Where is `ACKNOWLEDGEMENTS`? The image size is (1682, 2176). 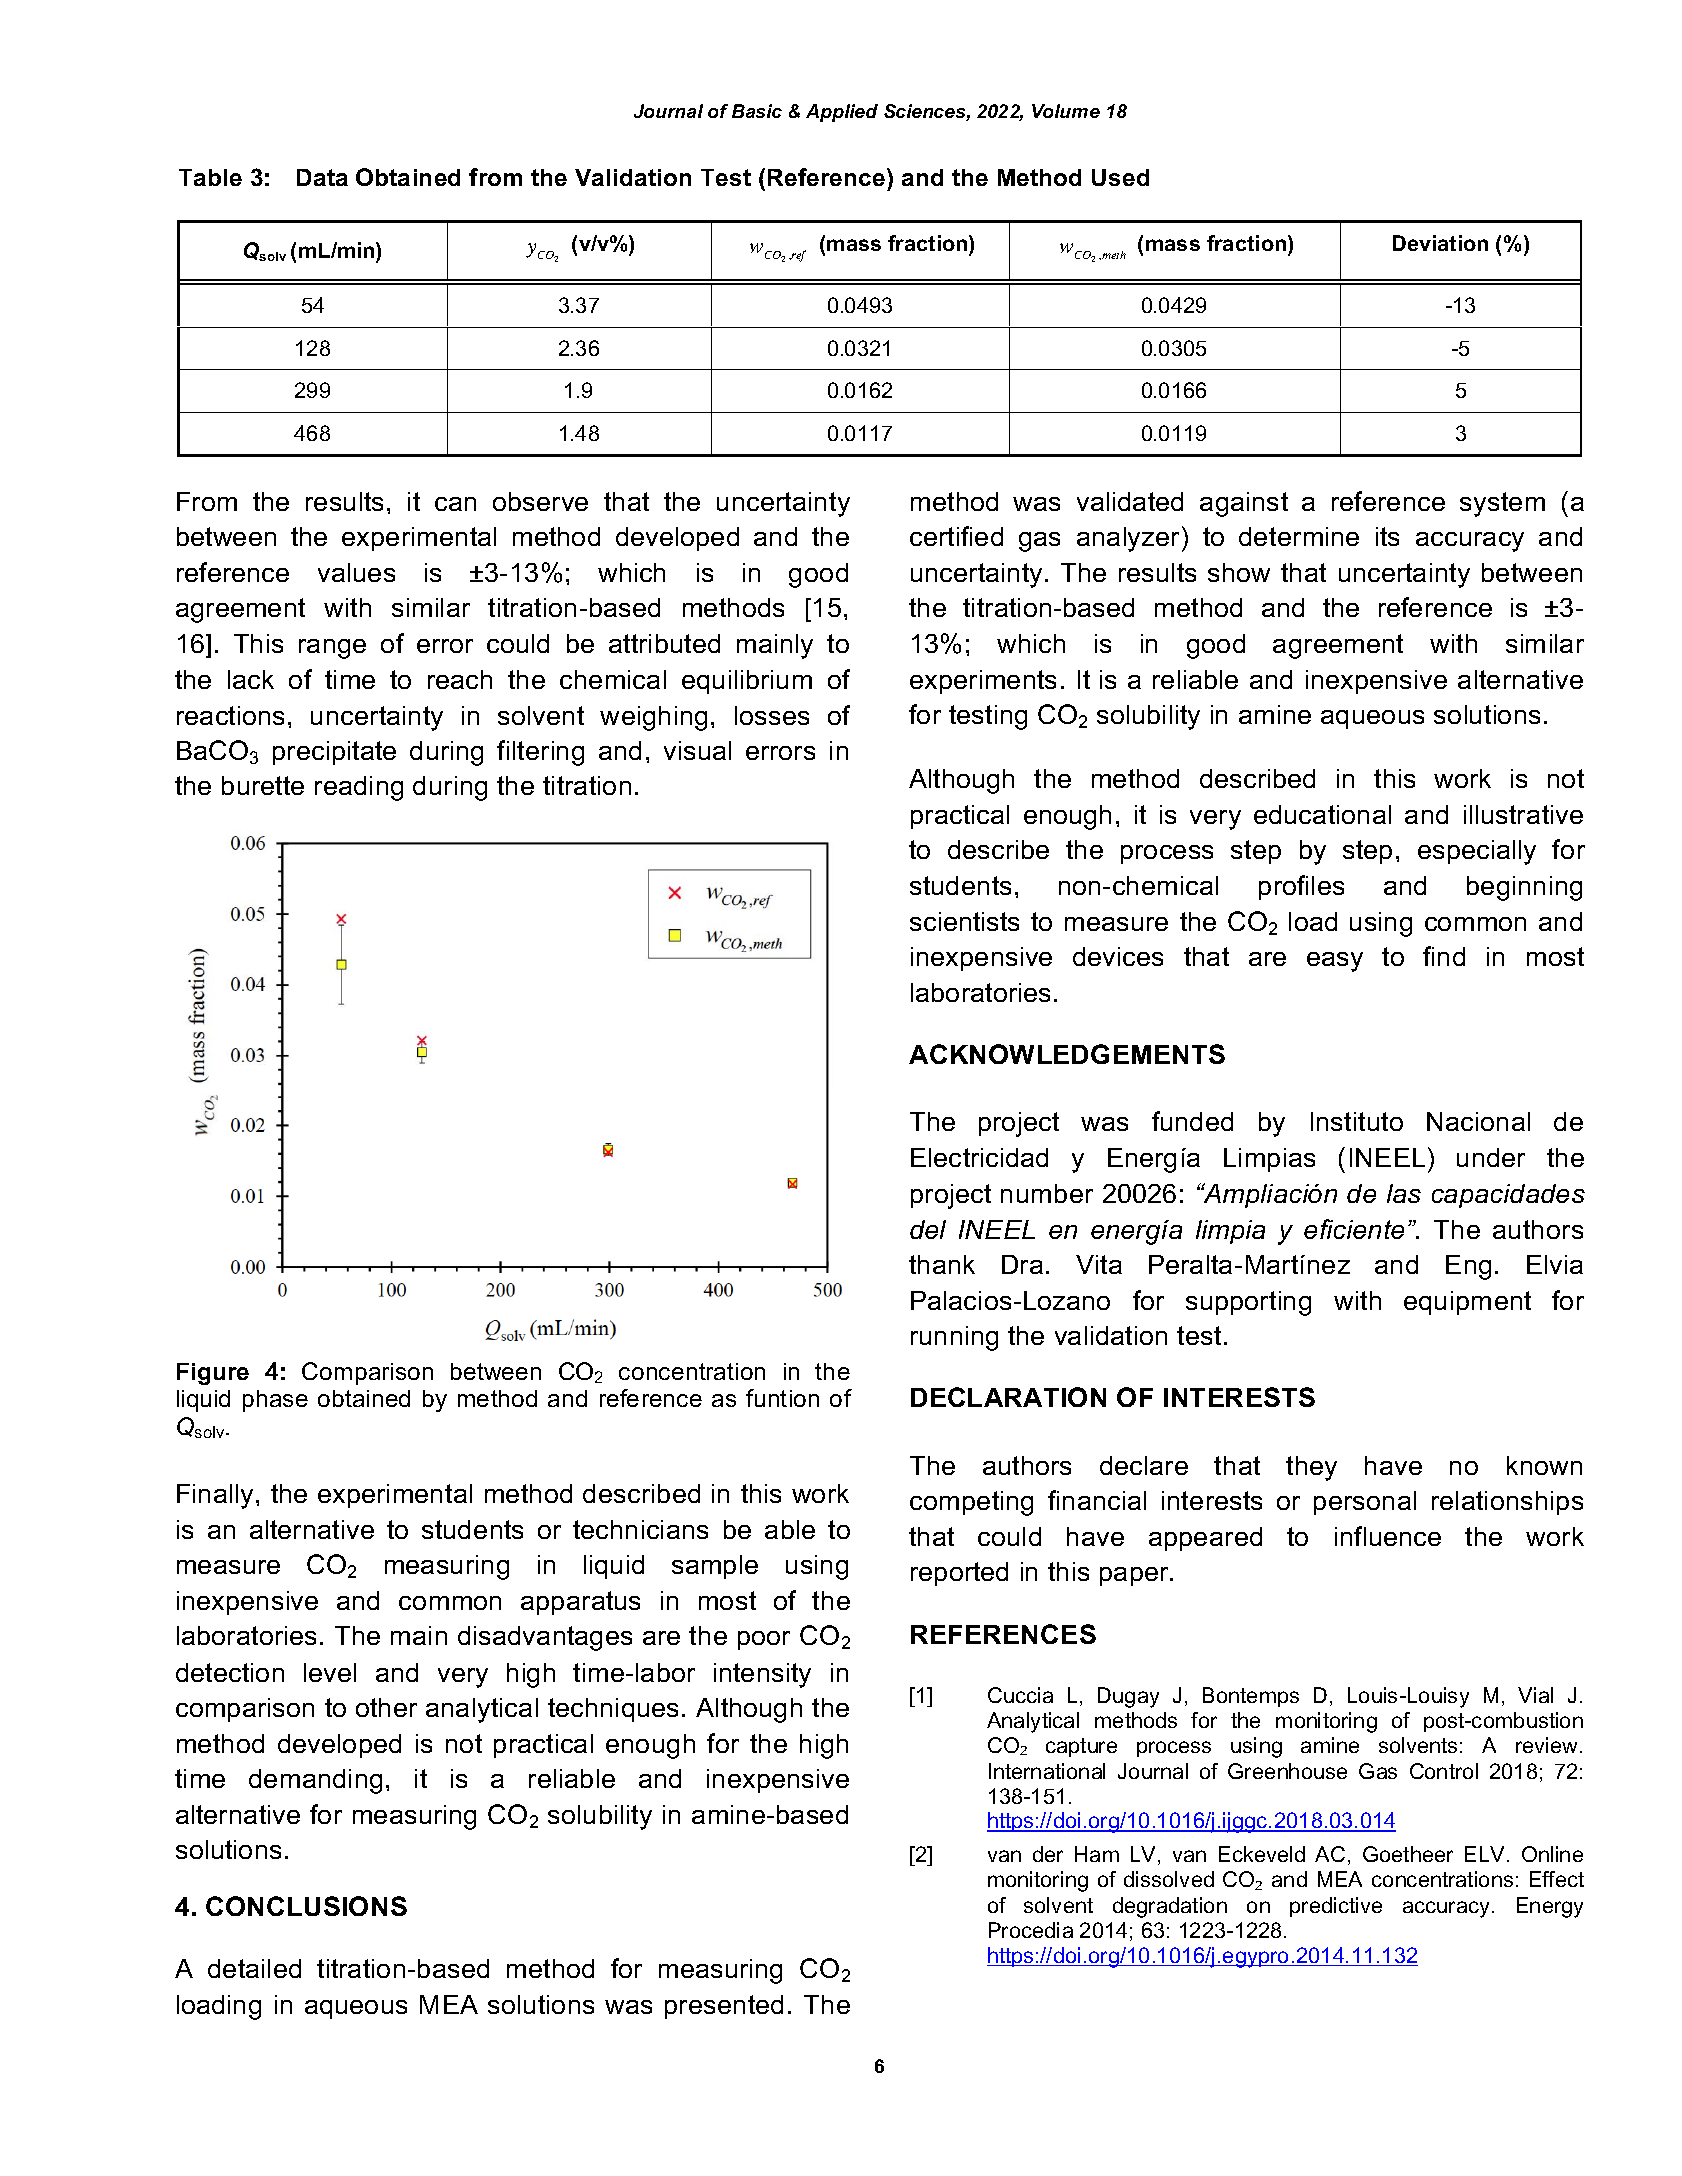
ACKNOWLEDGEMENTS is located at coordinates (1067, 1054).
